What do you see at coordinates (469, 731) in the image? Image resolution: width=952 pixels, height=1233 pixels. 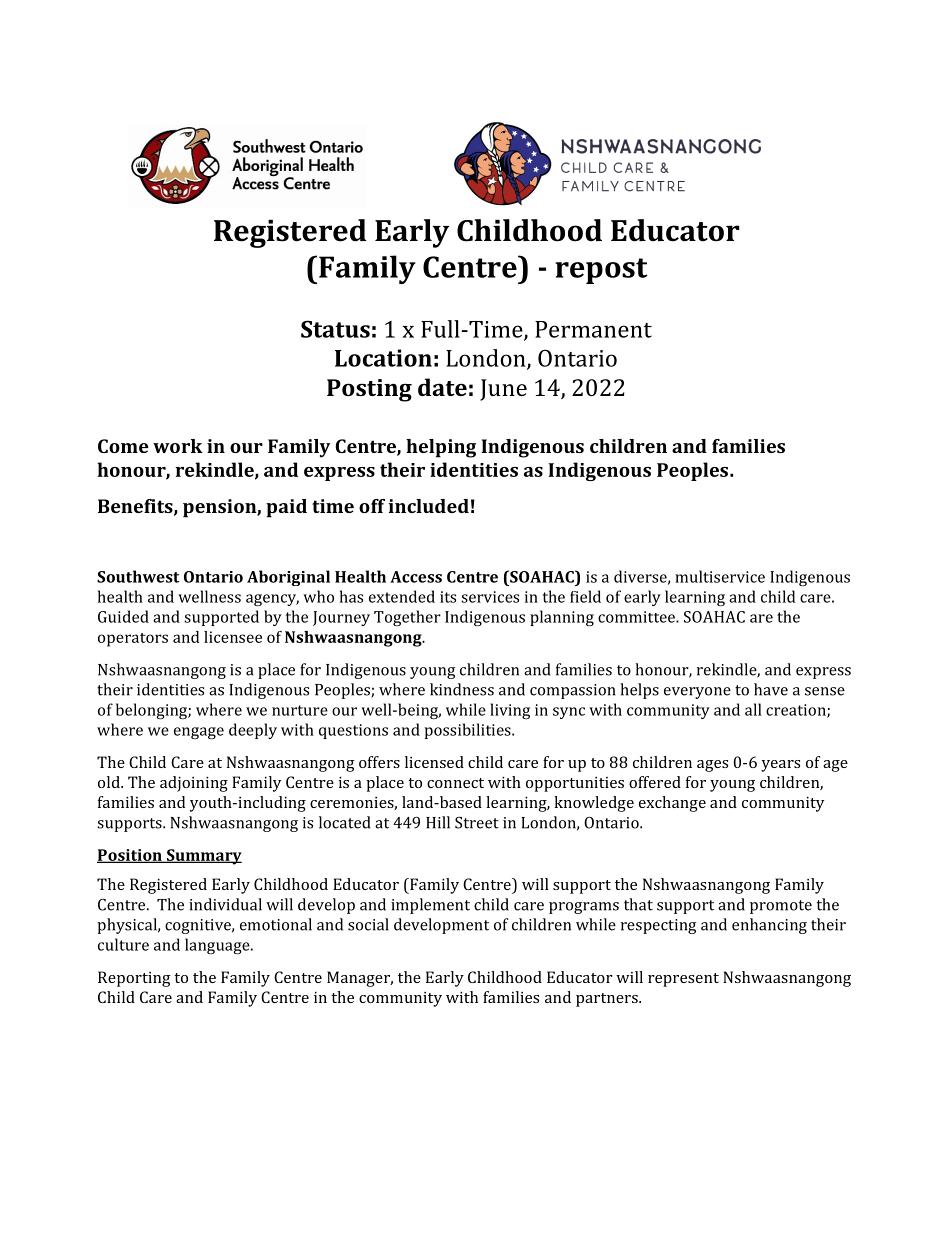 I see `possibilities` at bounding box center [469, 731].
